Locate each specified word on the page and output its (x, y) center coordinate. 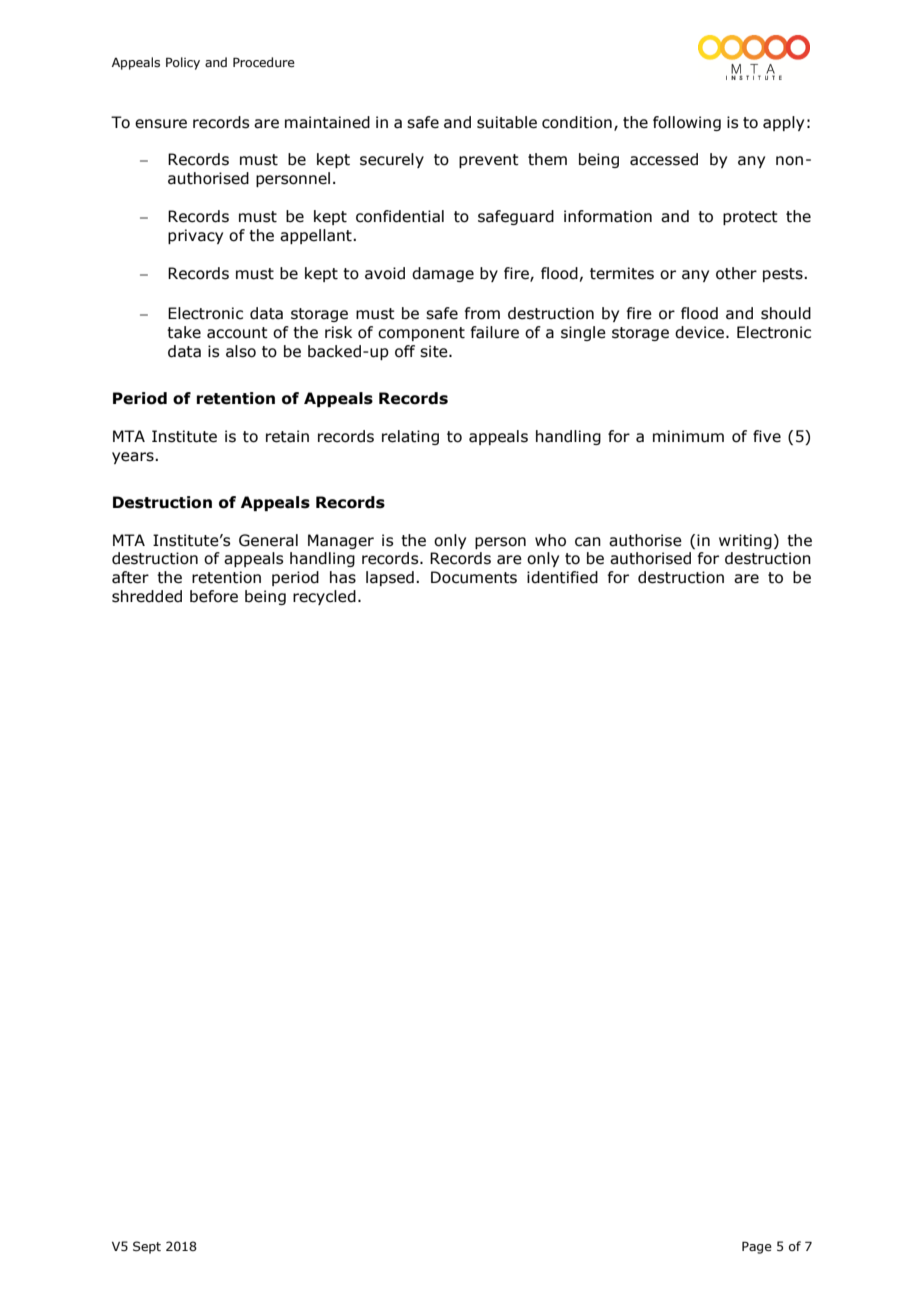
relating (410, 437)
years (134, 458)
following (687, 123)
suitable (507, 122)
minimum (688, 436)
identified (562, 577)
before (214, 596)
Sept (147, 1247)
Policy (183, 63)
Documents (474, 577)
